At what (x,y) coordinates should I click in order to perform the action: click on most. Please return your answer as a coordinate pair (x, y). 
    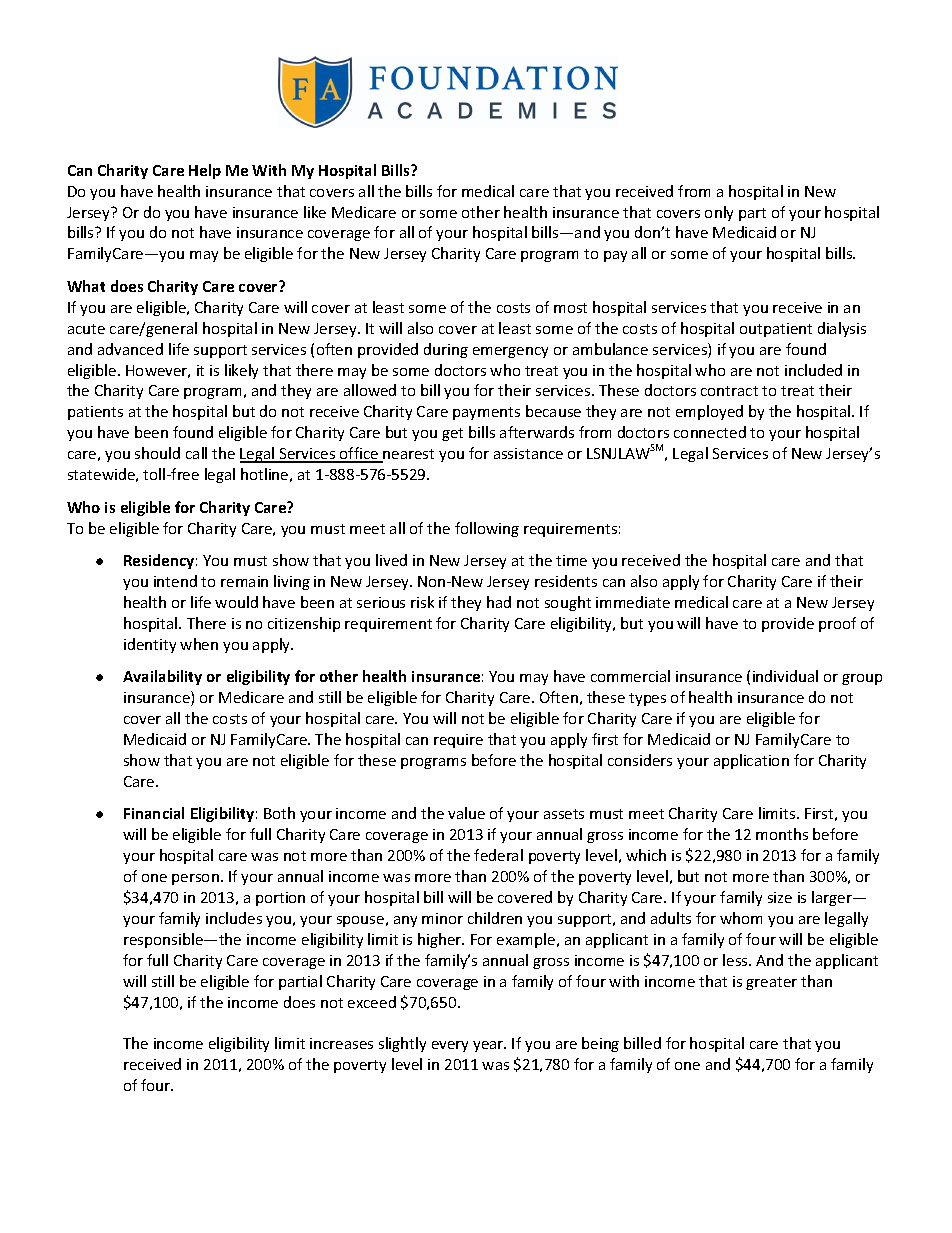
    Looking at the image, I should click on (570, 308).
